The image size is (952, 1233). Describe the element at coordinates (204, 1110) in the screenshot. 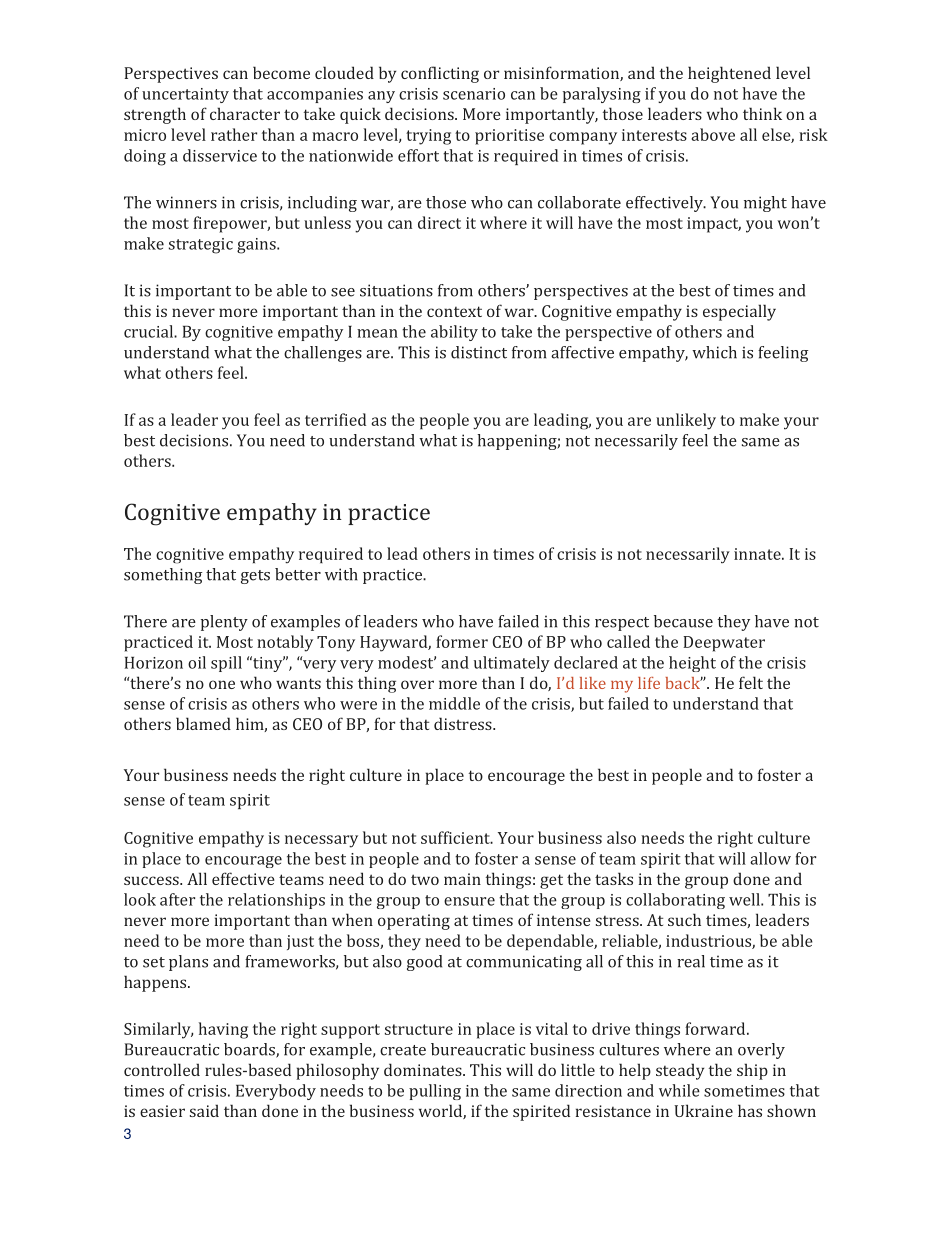

I see `said` at that location.
